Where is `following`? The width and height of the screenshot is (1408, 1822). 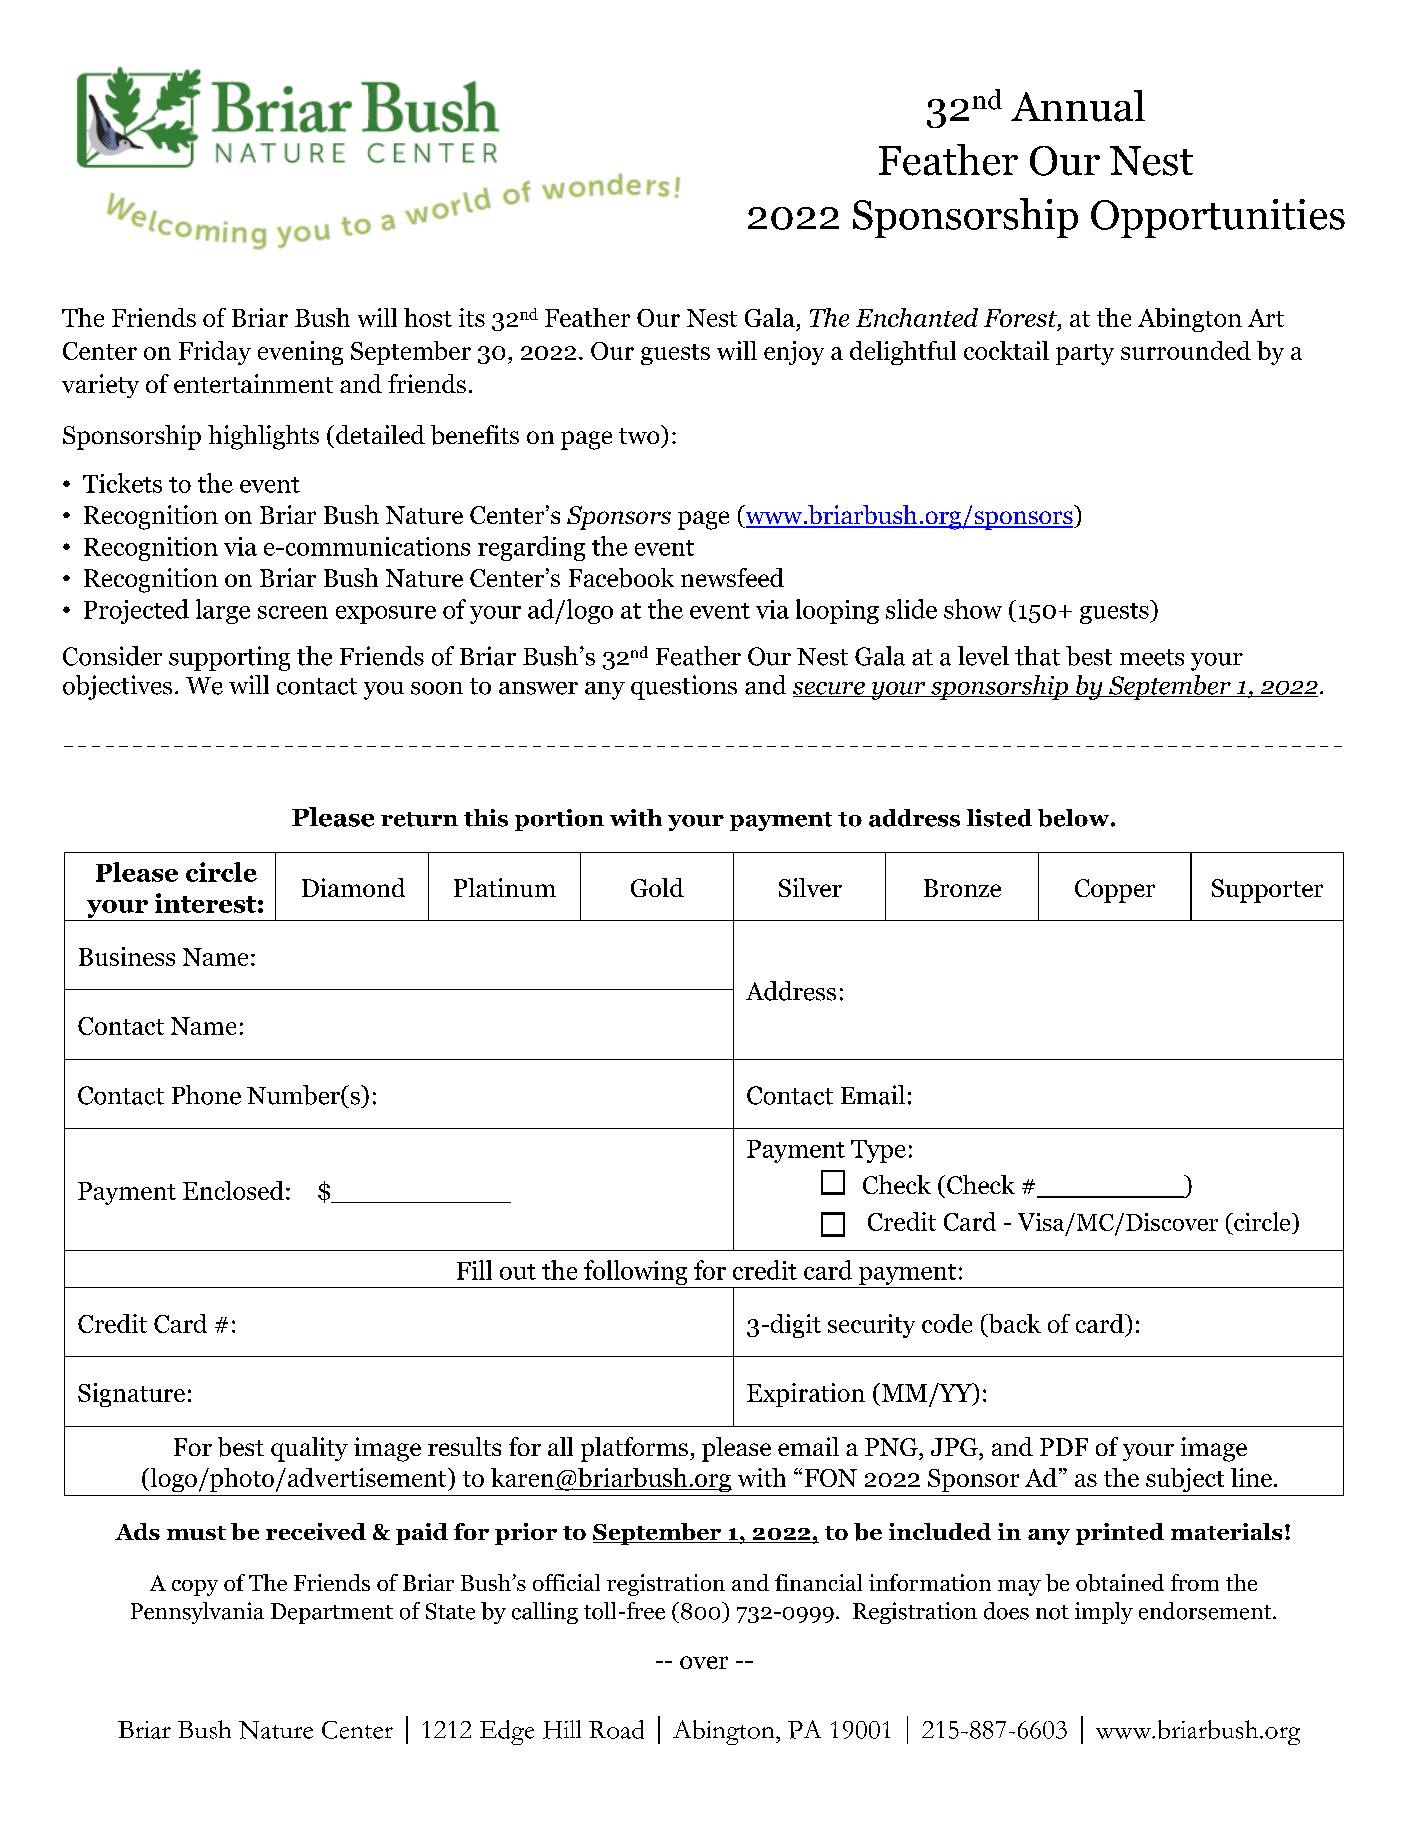 following is located at coordinates (635, 1272).
